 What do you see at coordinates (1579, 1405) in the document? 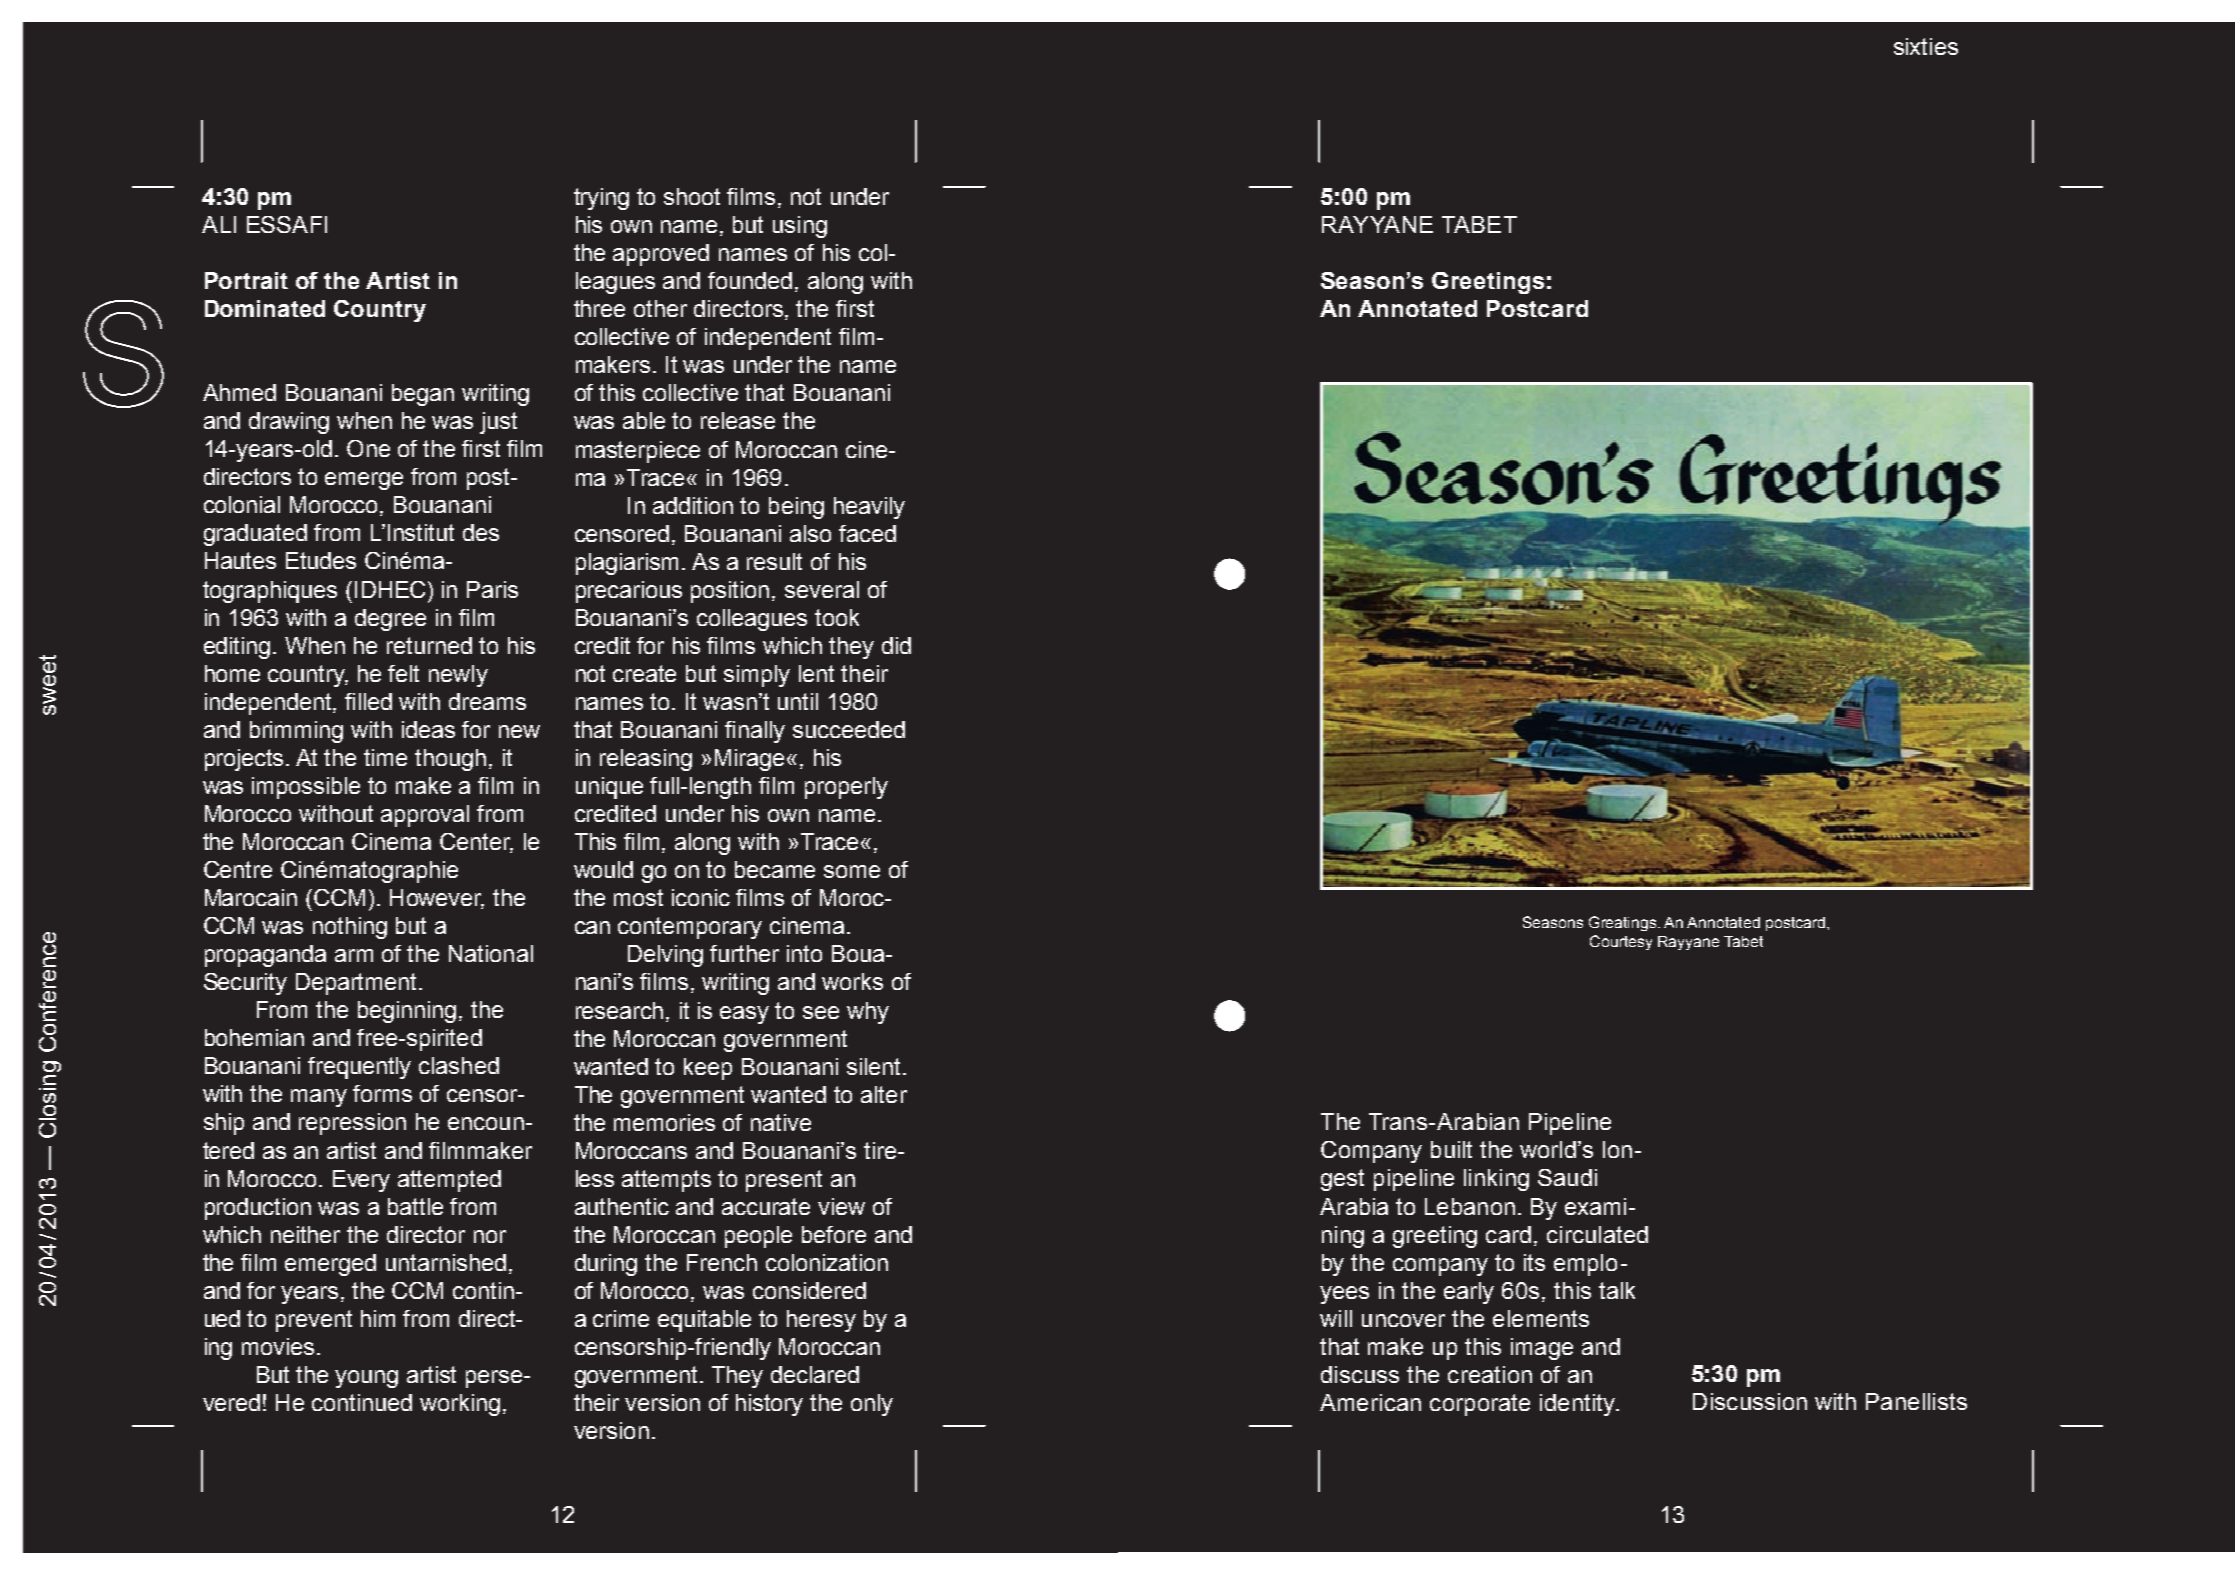
I see `identity` at bounding box center [1579, 1405].
